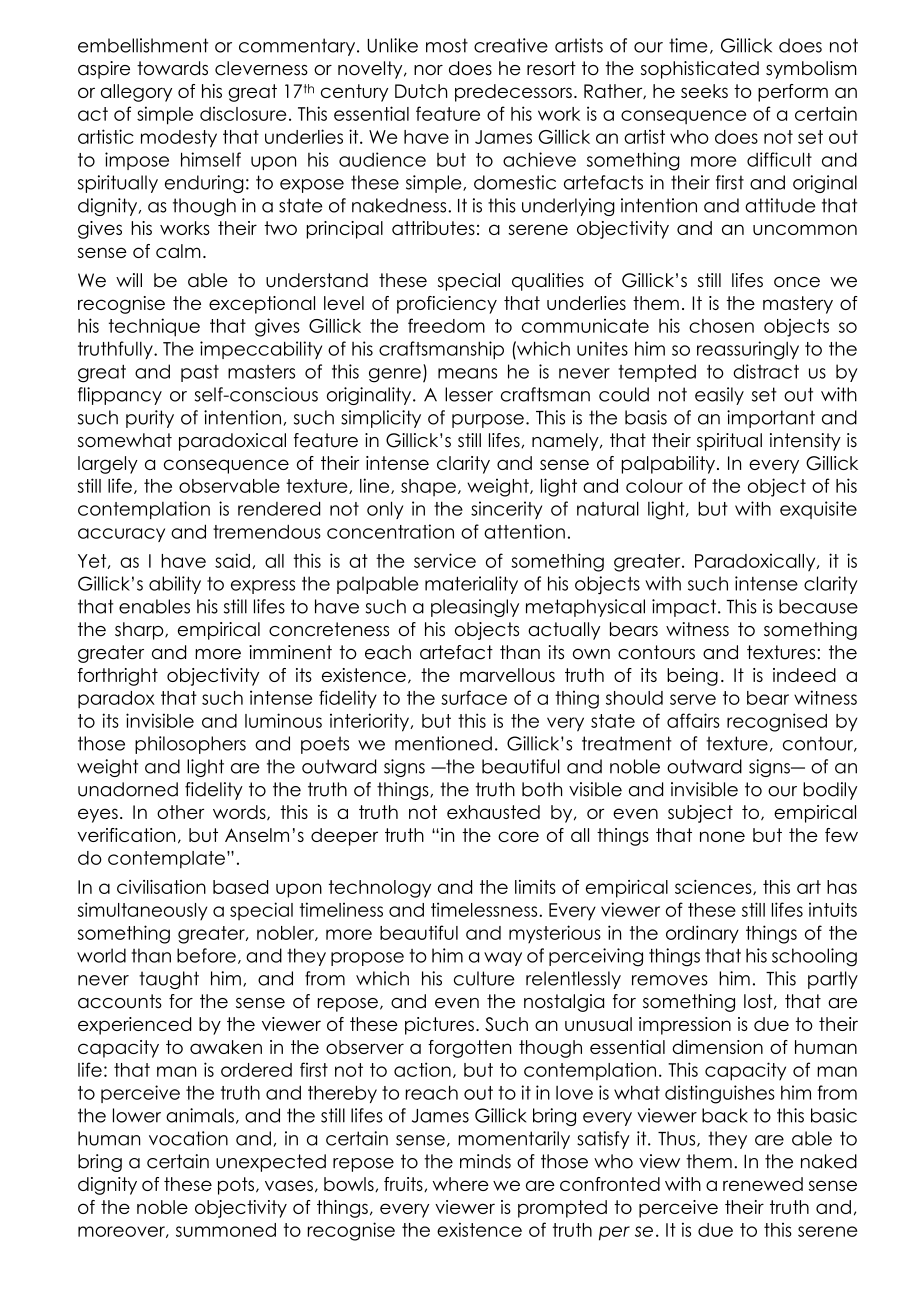  Describe the element at coordinates (814, 957) in the screenshot. I see `schooling` at that location.
